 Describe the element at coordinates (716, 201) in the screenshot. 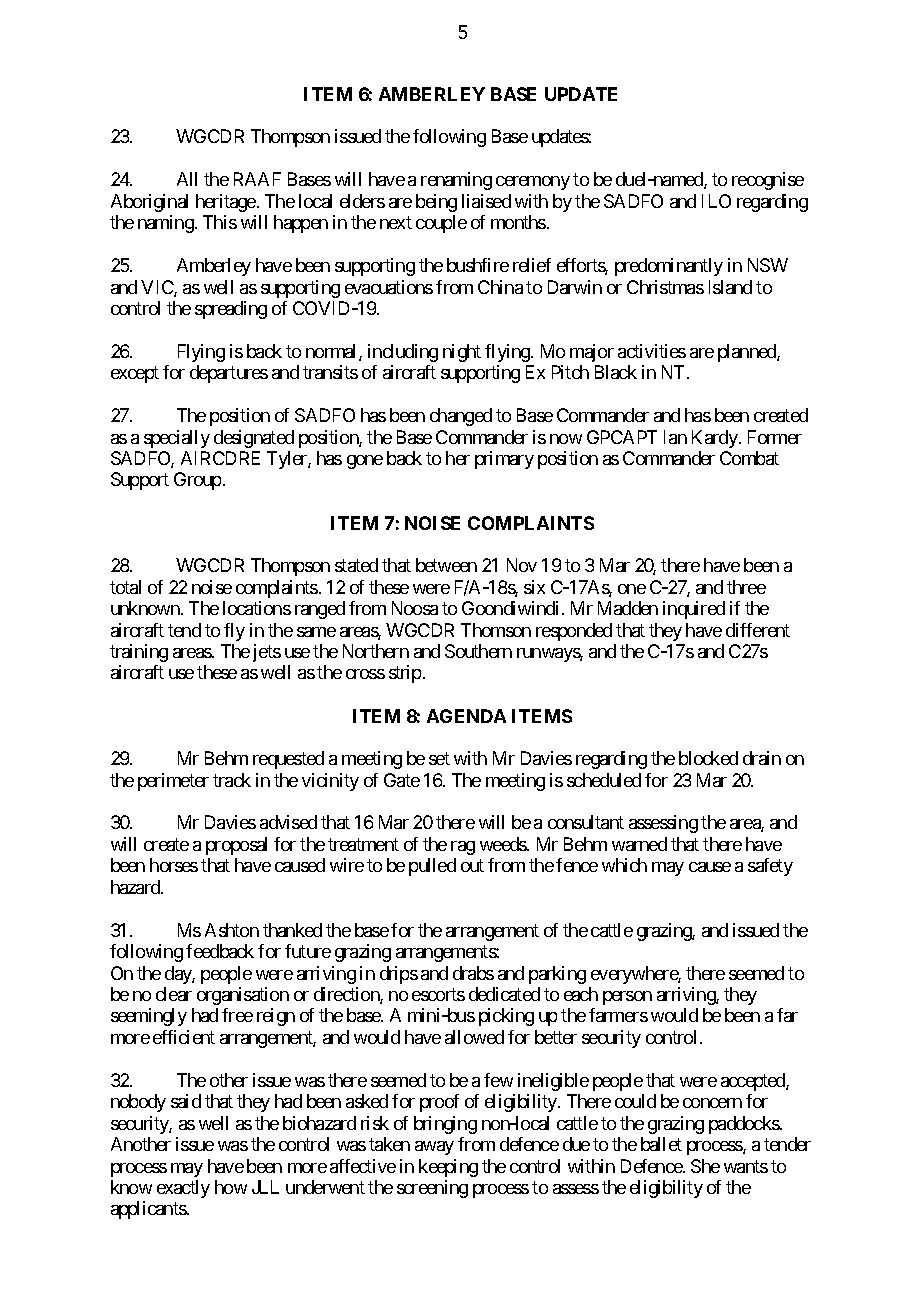

I see `ILO` at that location.
